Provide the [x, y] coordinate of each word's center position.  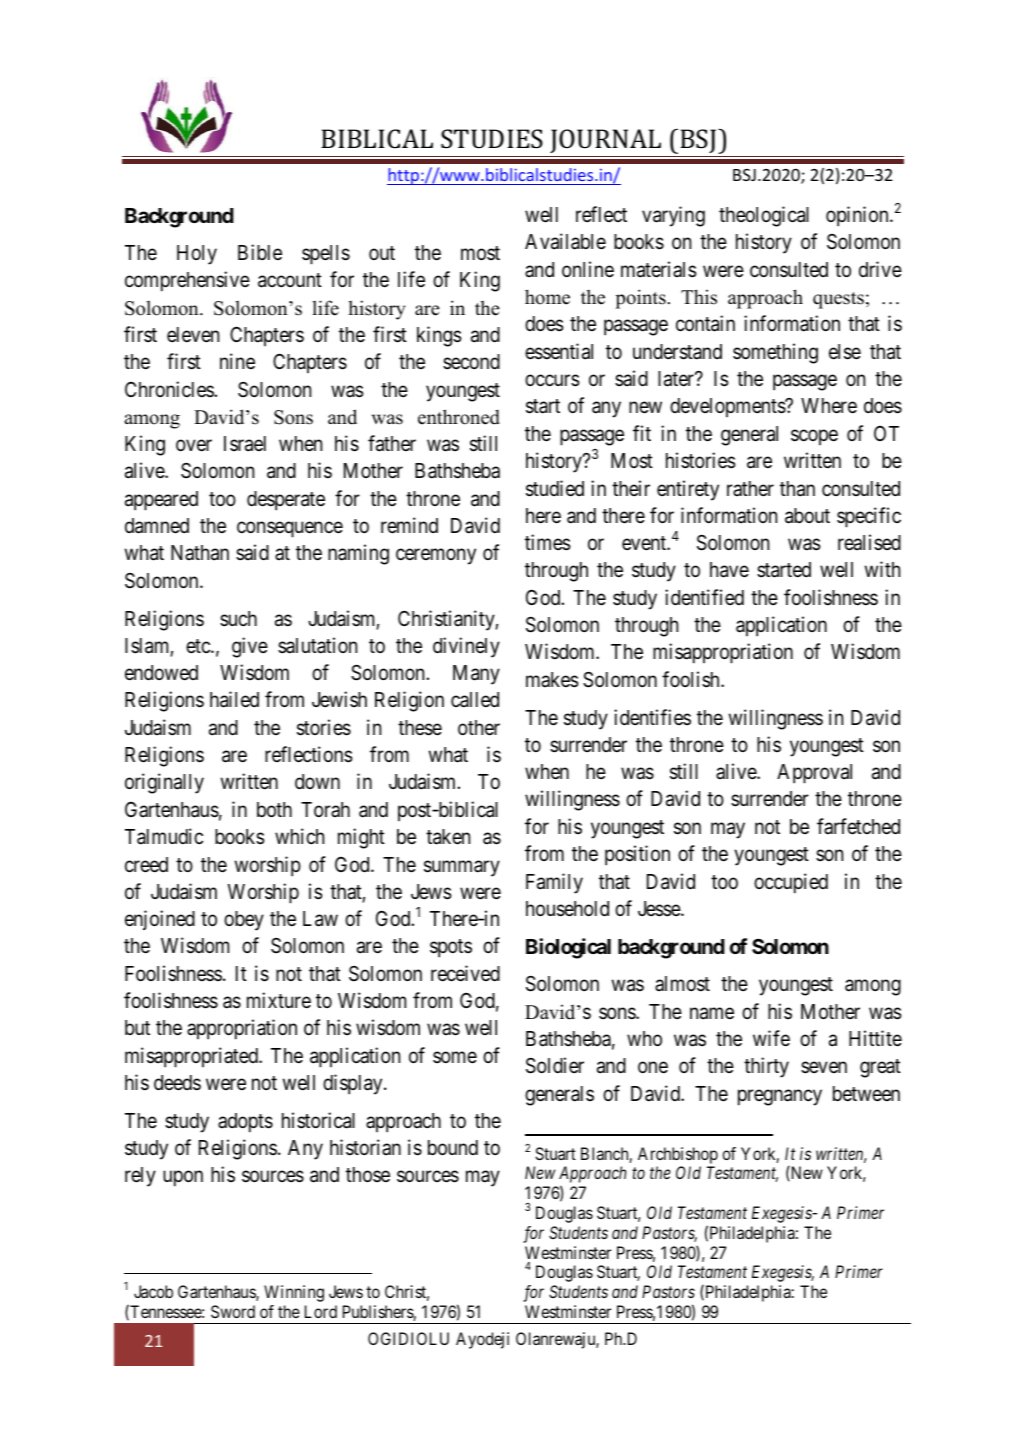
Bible [260, 252]
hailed [234, 699]
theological [764, 216]
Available [565, 241]
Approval [814, 774]
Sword [233, 1311]
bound [453, 1148]
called [475, 700]
